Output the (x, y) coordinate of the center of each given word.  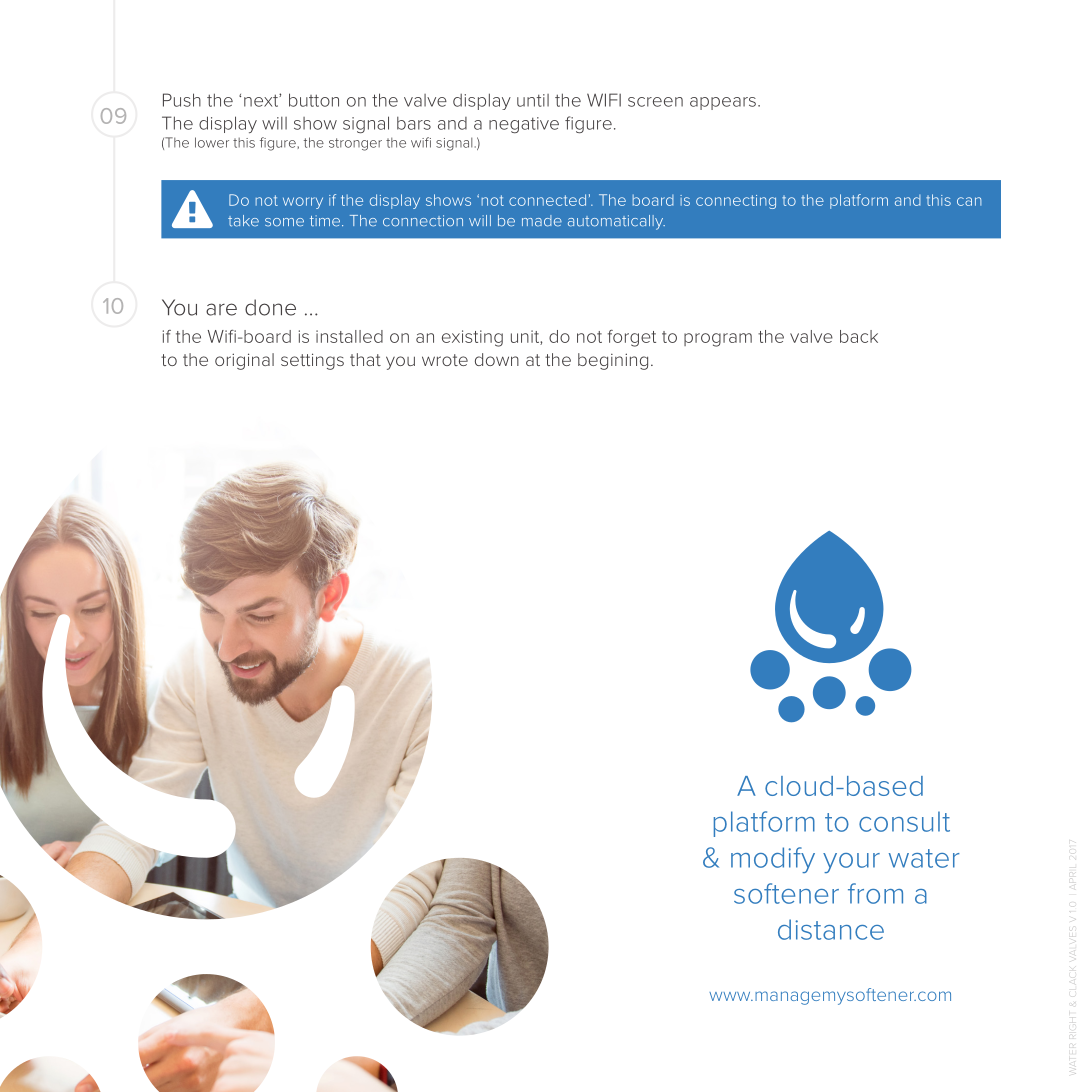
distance (831, 929)
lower (212, 142)
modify (773, 860)
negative (524, 125)
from (875, 893)
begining (613, 361)
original (244, 361)
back (859, 336)
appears (723, 103)
